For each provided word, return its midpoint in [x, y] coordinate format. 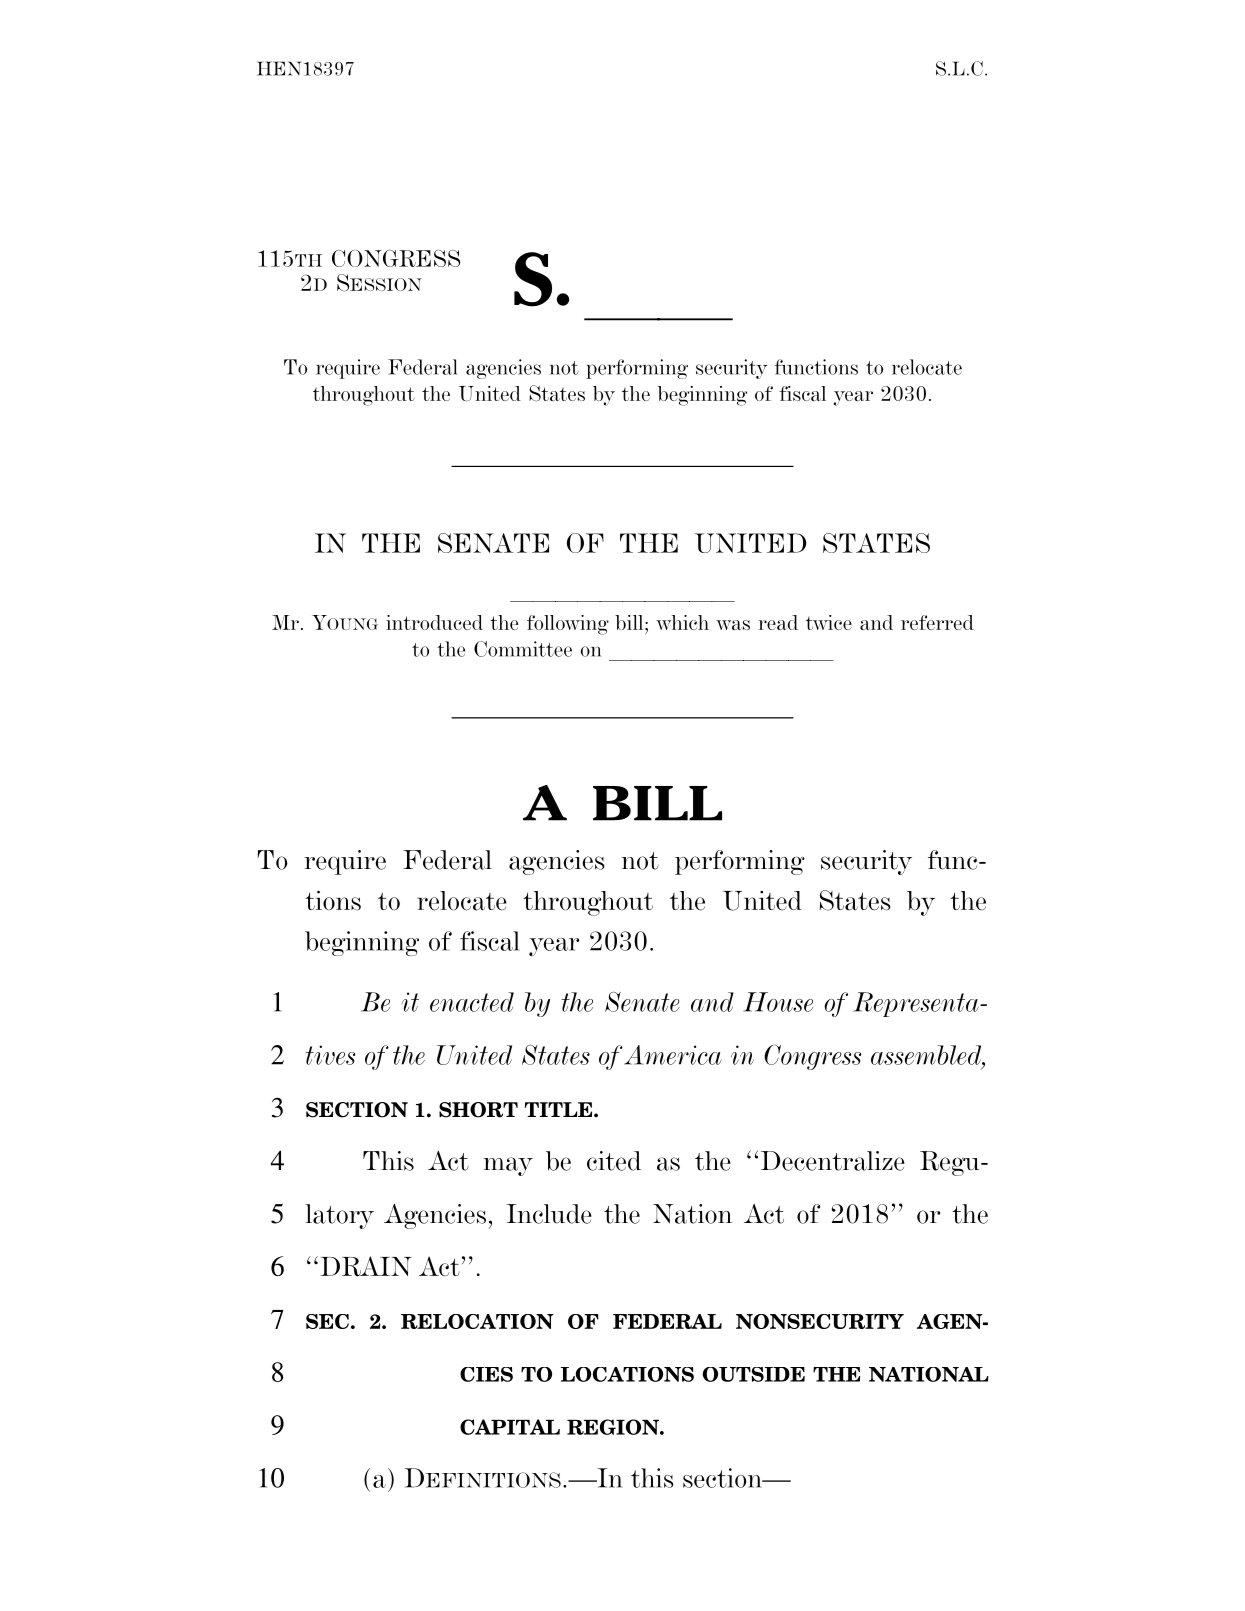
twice [829, 622]
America [673, 1055]
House [778, 1002]
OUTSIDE [754, 1374]
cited [614, 1161]
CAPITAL [510, 1427]
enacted [472, 1002]
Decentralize [833, 1161]
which [682, 622]
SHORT [478, 1110]
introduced [434, 622]
